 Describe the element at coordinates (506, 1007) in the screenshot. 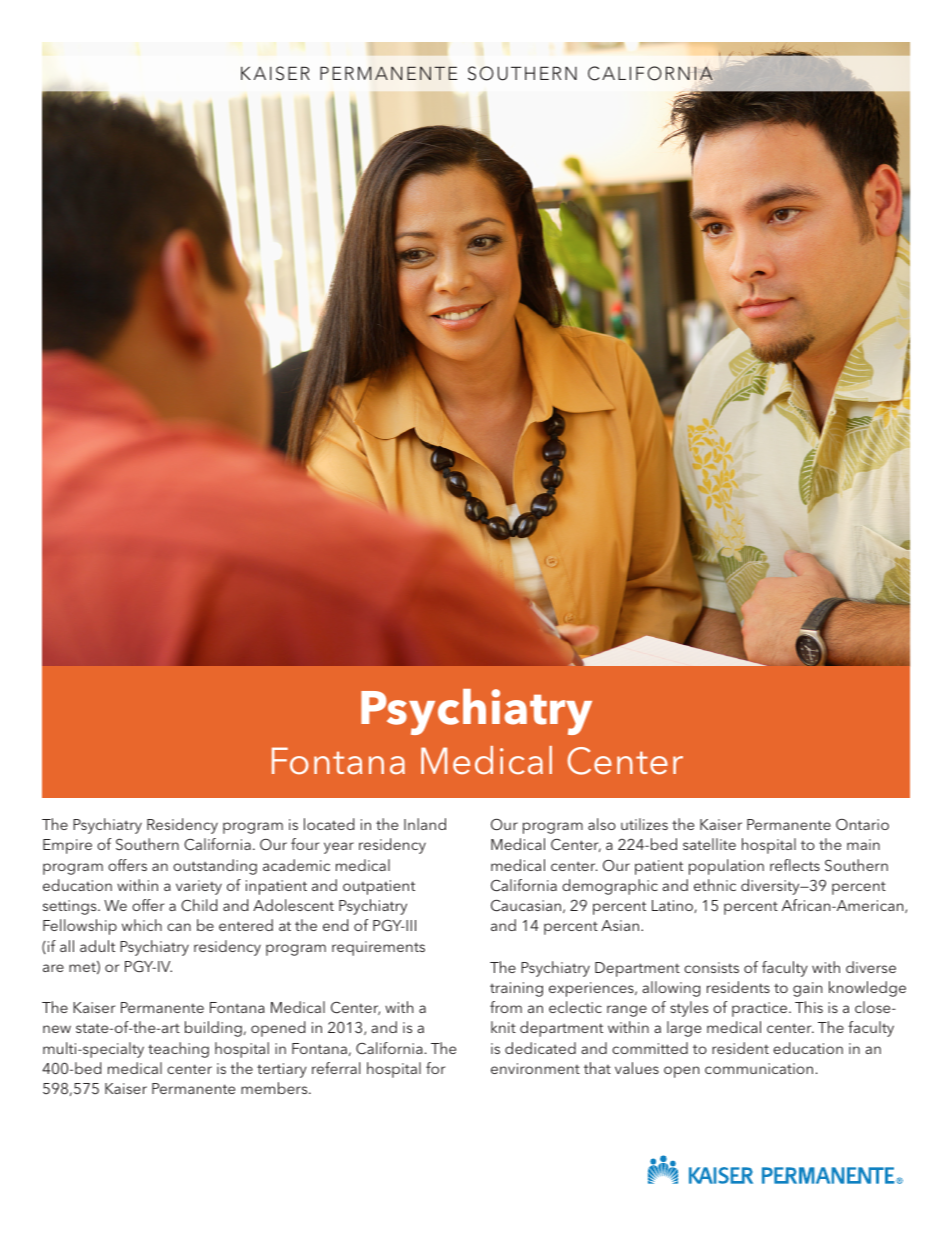

I see `from` at that location.
